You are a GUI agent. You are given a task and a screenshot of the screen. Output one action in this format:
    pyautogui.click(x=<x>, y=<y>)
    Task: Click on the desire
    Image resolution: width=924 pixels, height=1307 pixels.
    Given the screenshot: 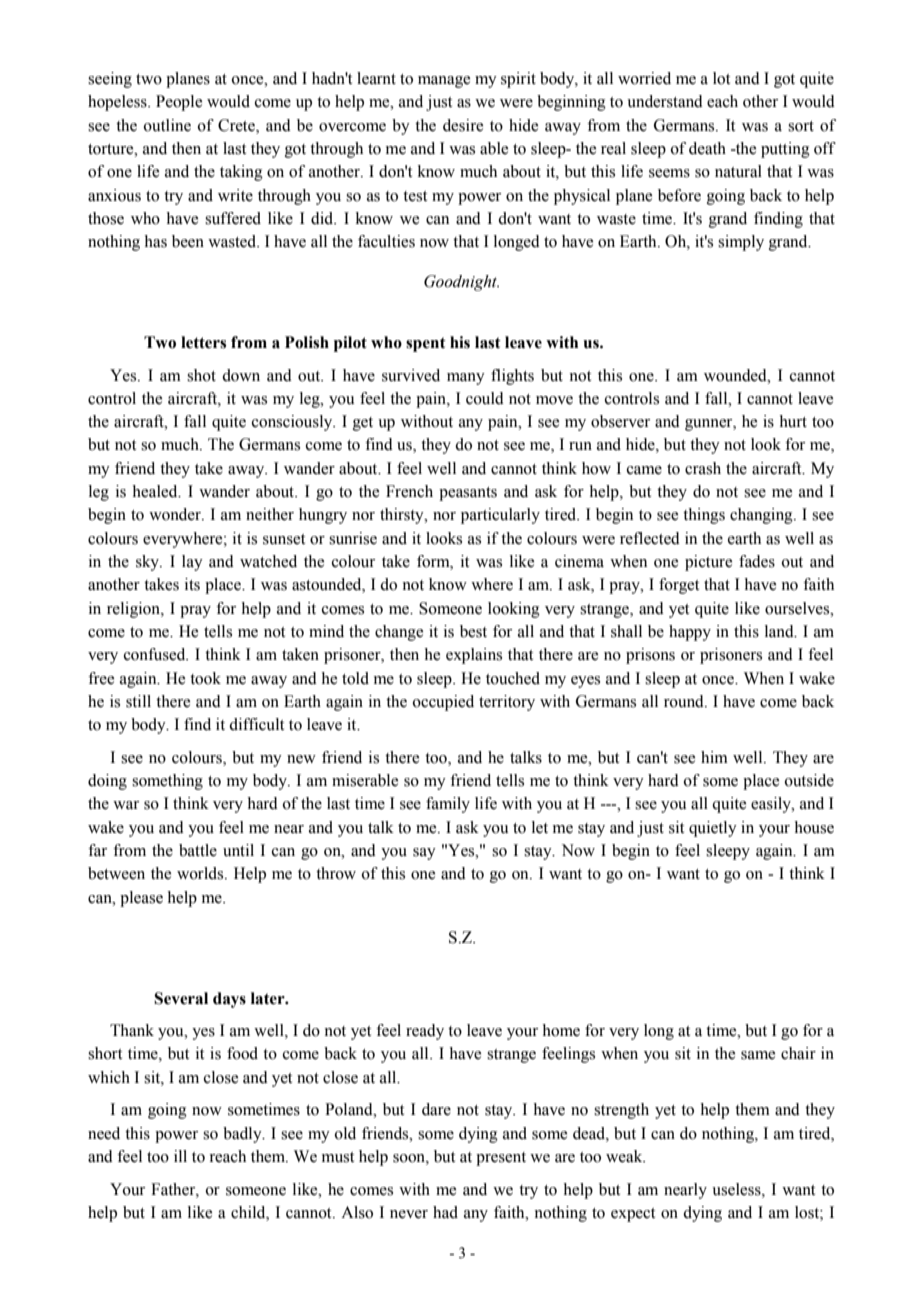 What is the action you would take?
    pyautogui.click(x=463, y=125)
